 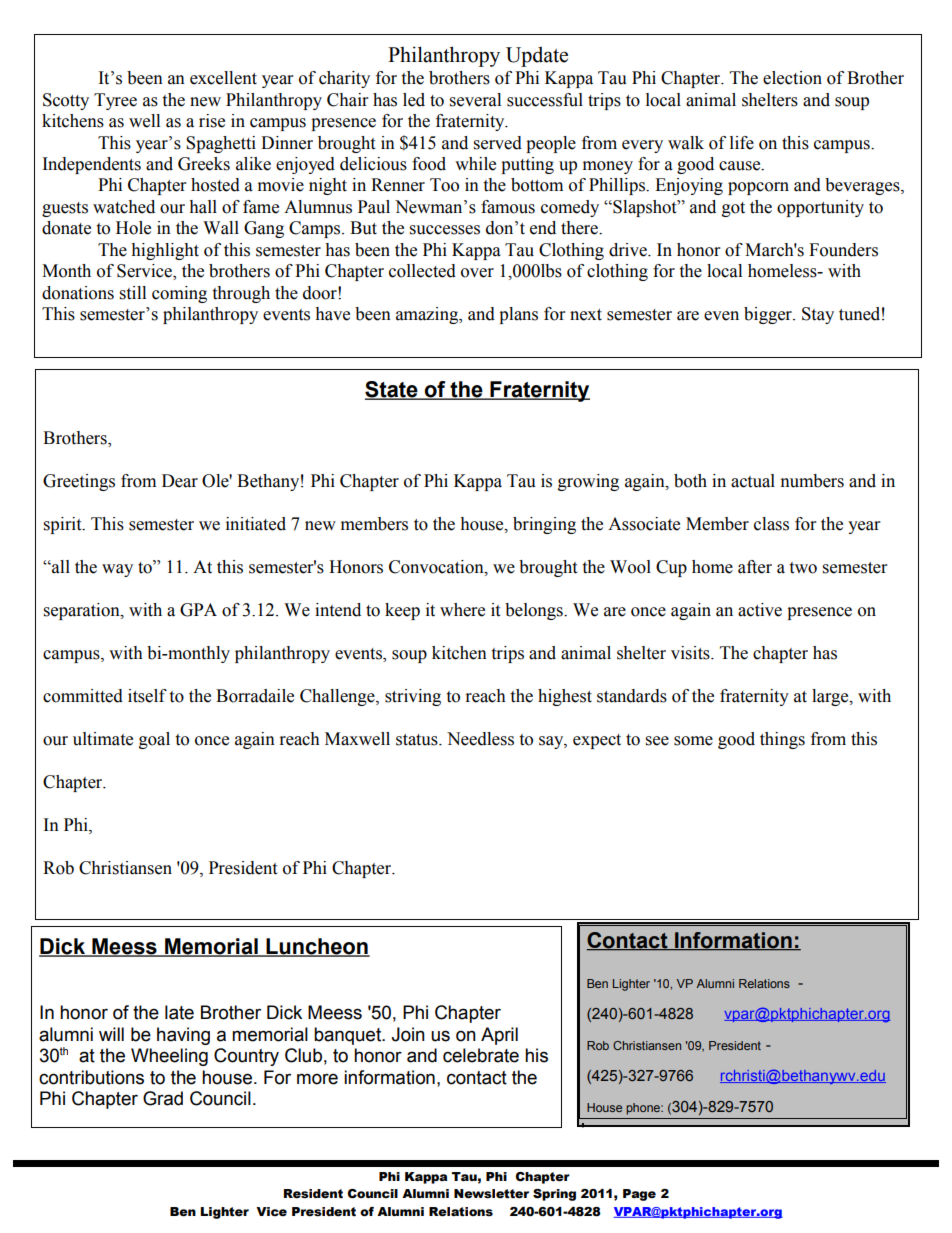 What do you see at coordinates (792, 78) in the image?
I see `election` at bounding box center [792, 78].
